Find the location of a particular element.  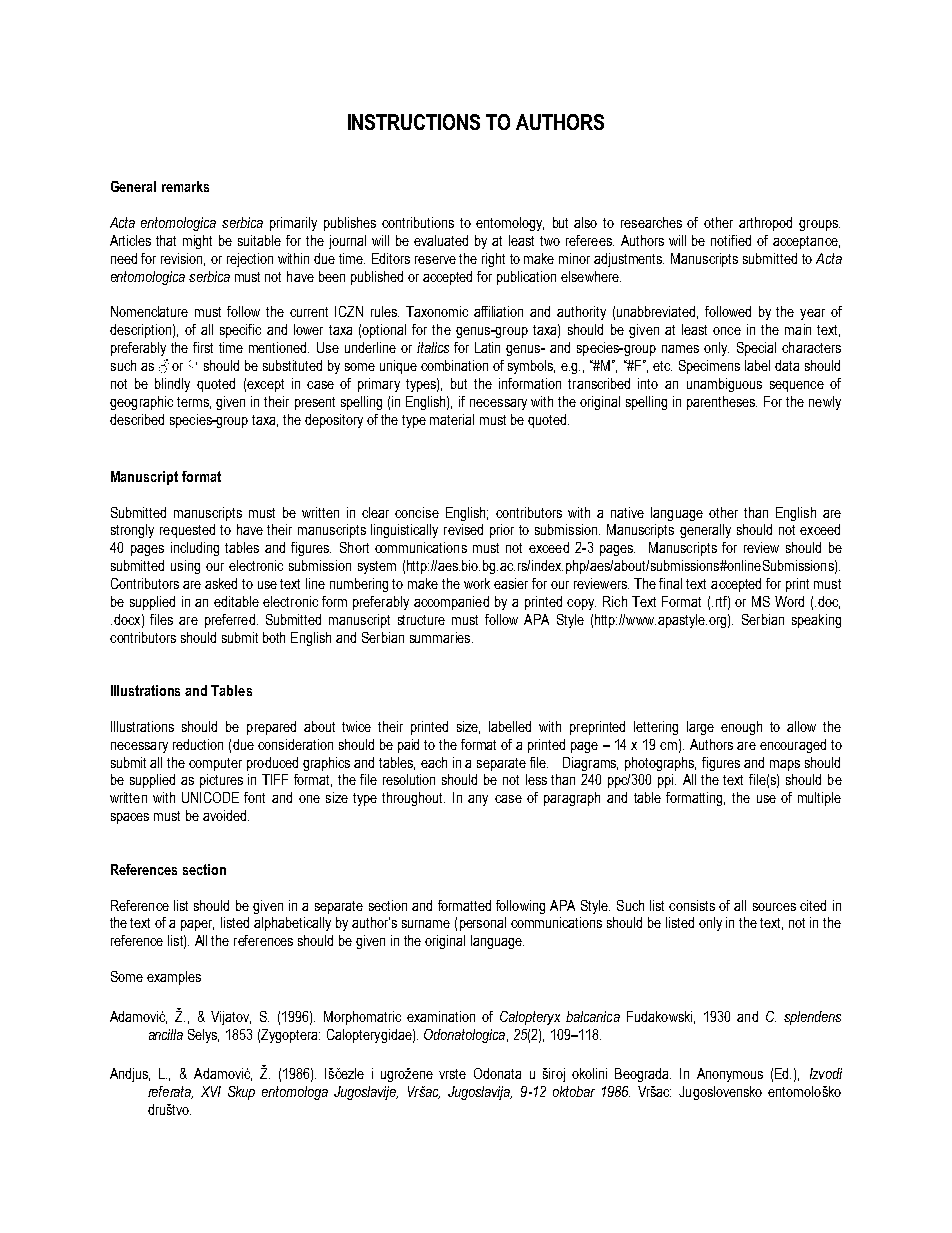

INSTRUCTIONS is located at coordinates (414, 122).
